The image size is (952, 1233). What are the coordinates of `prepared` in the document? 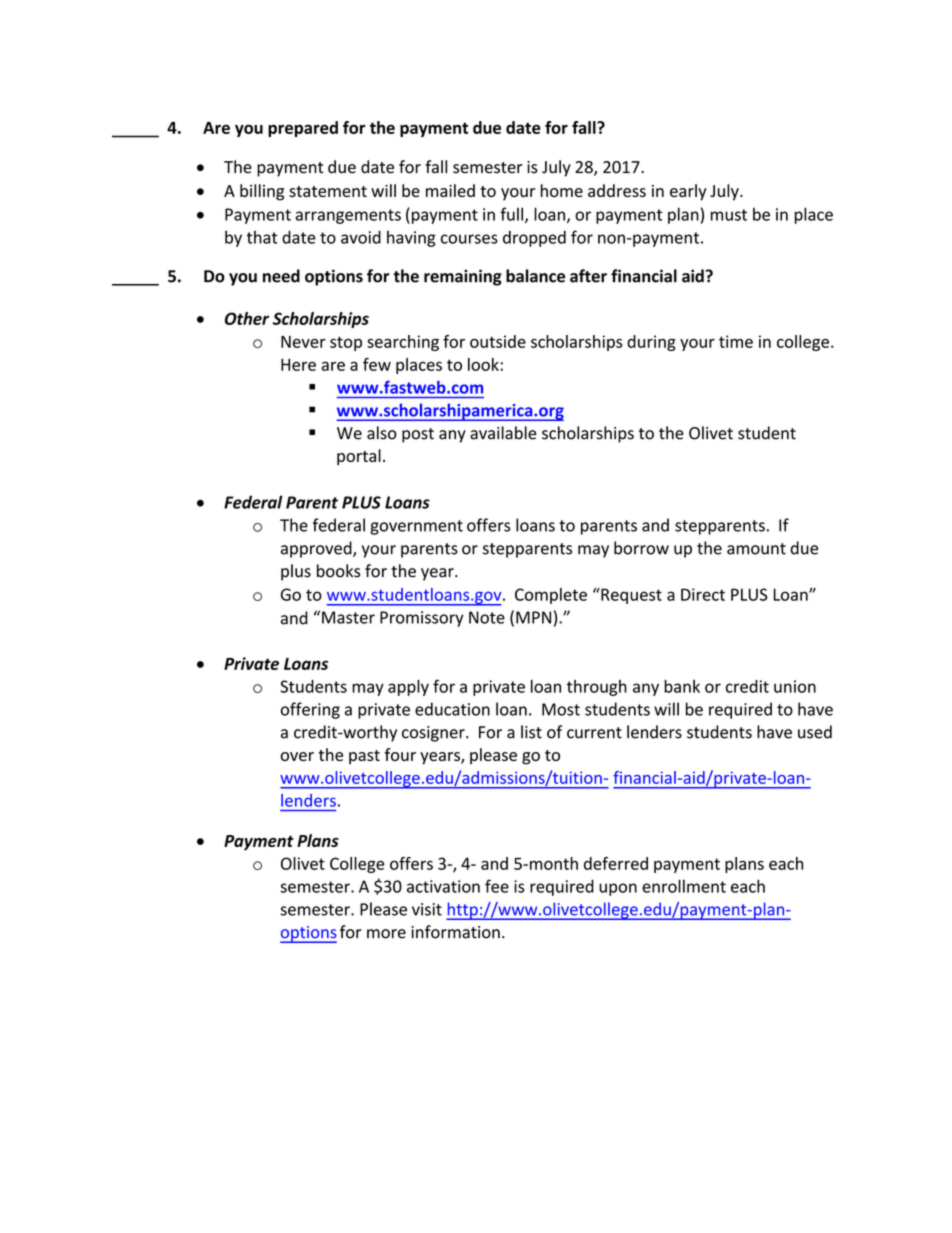 It's located at (303, 129).
